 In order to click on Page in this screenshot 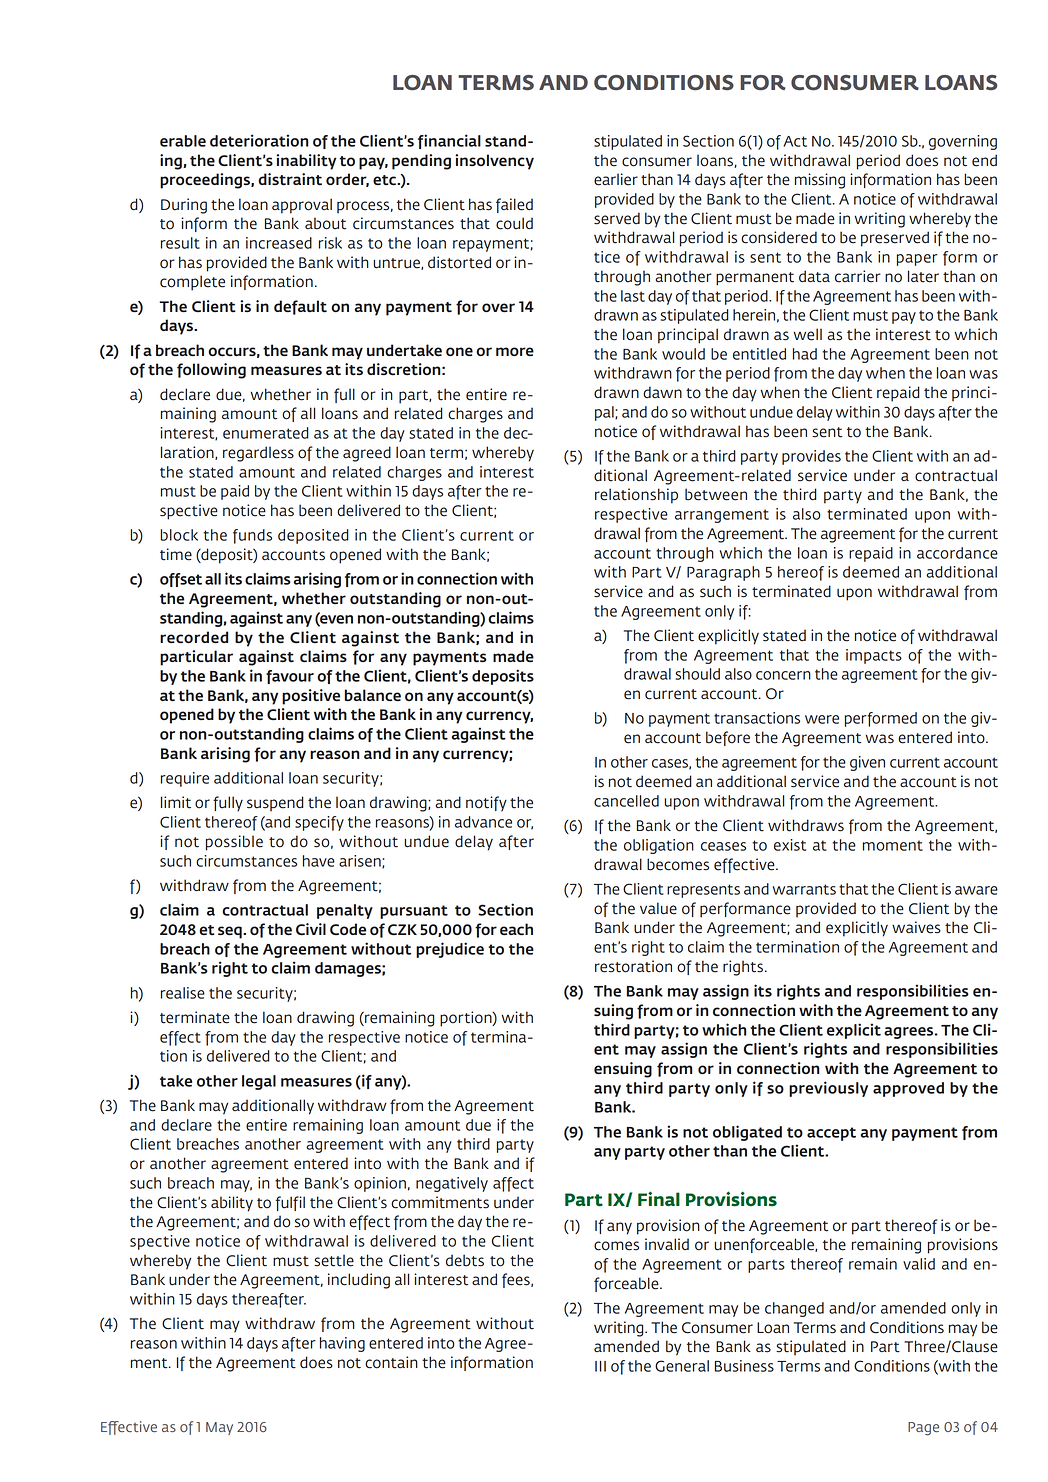, I will do `click(923, 1429)`.
